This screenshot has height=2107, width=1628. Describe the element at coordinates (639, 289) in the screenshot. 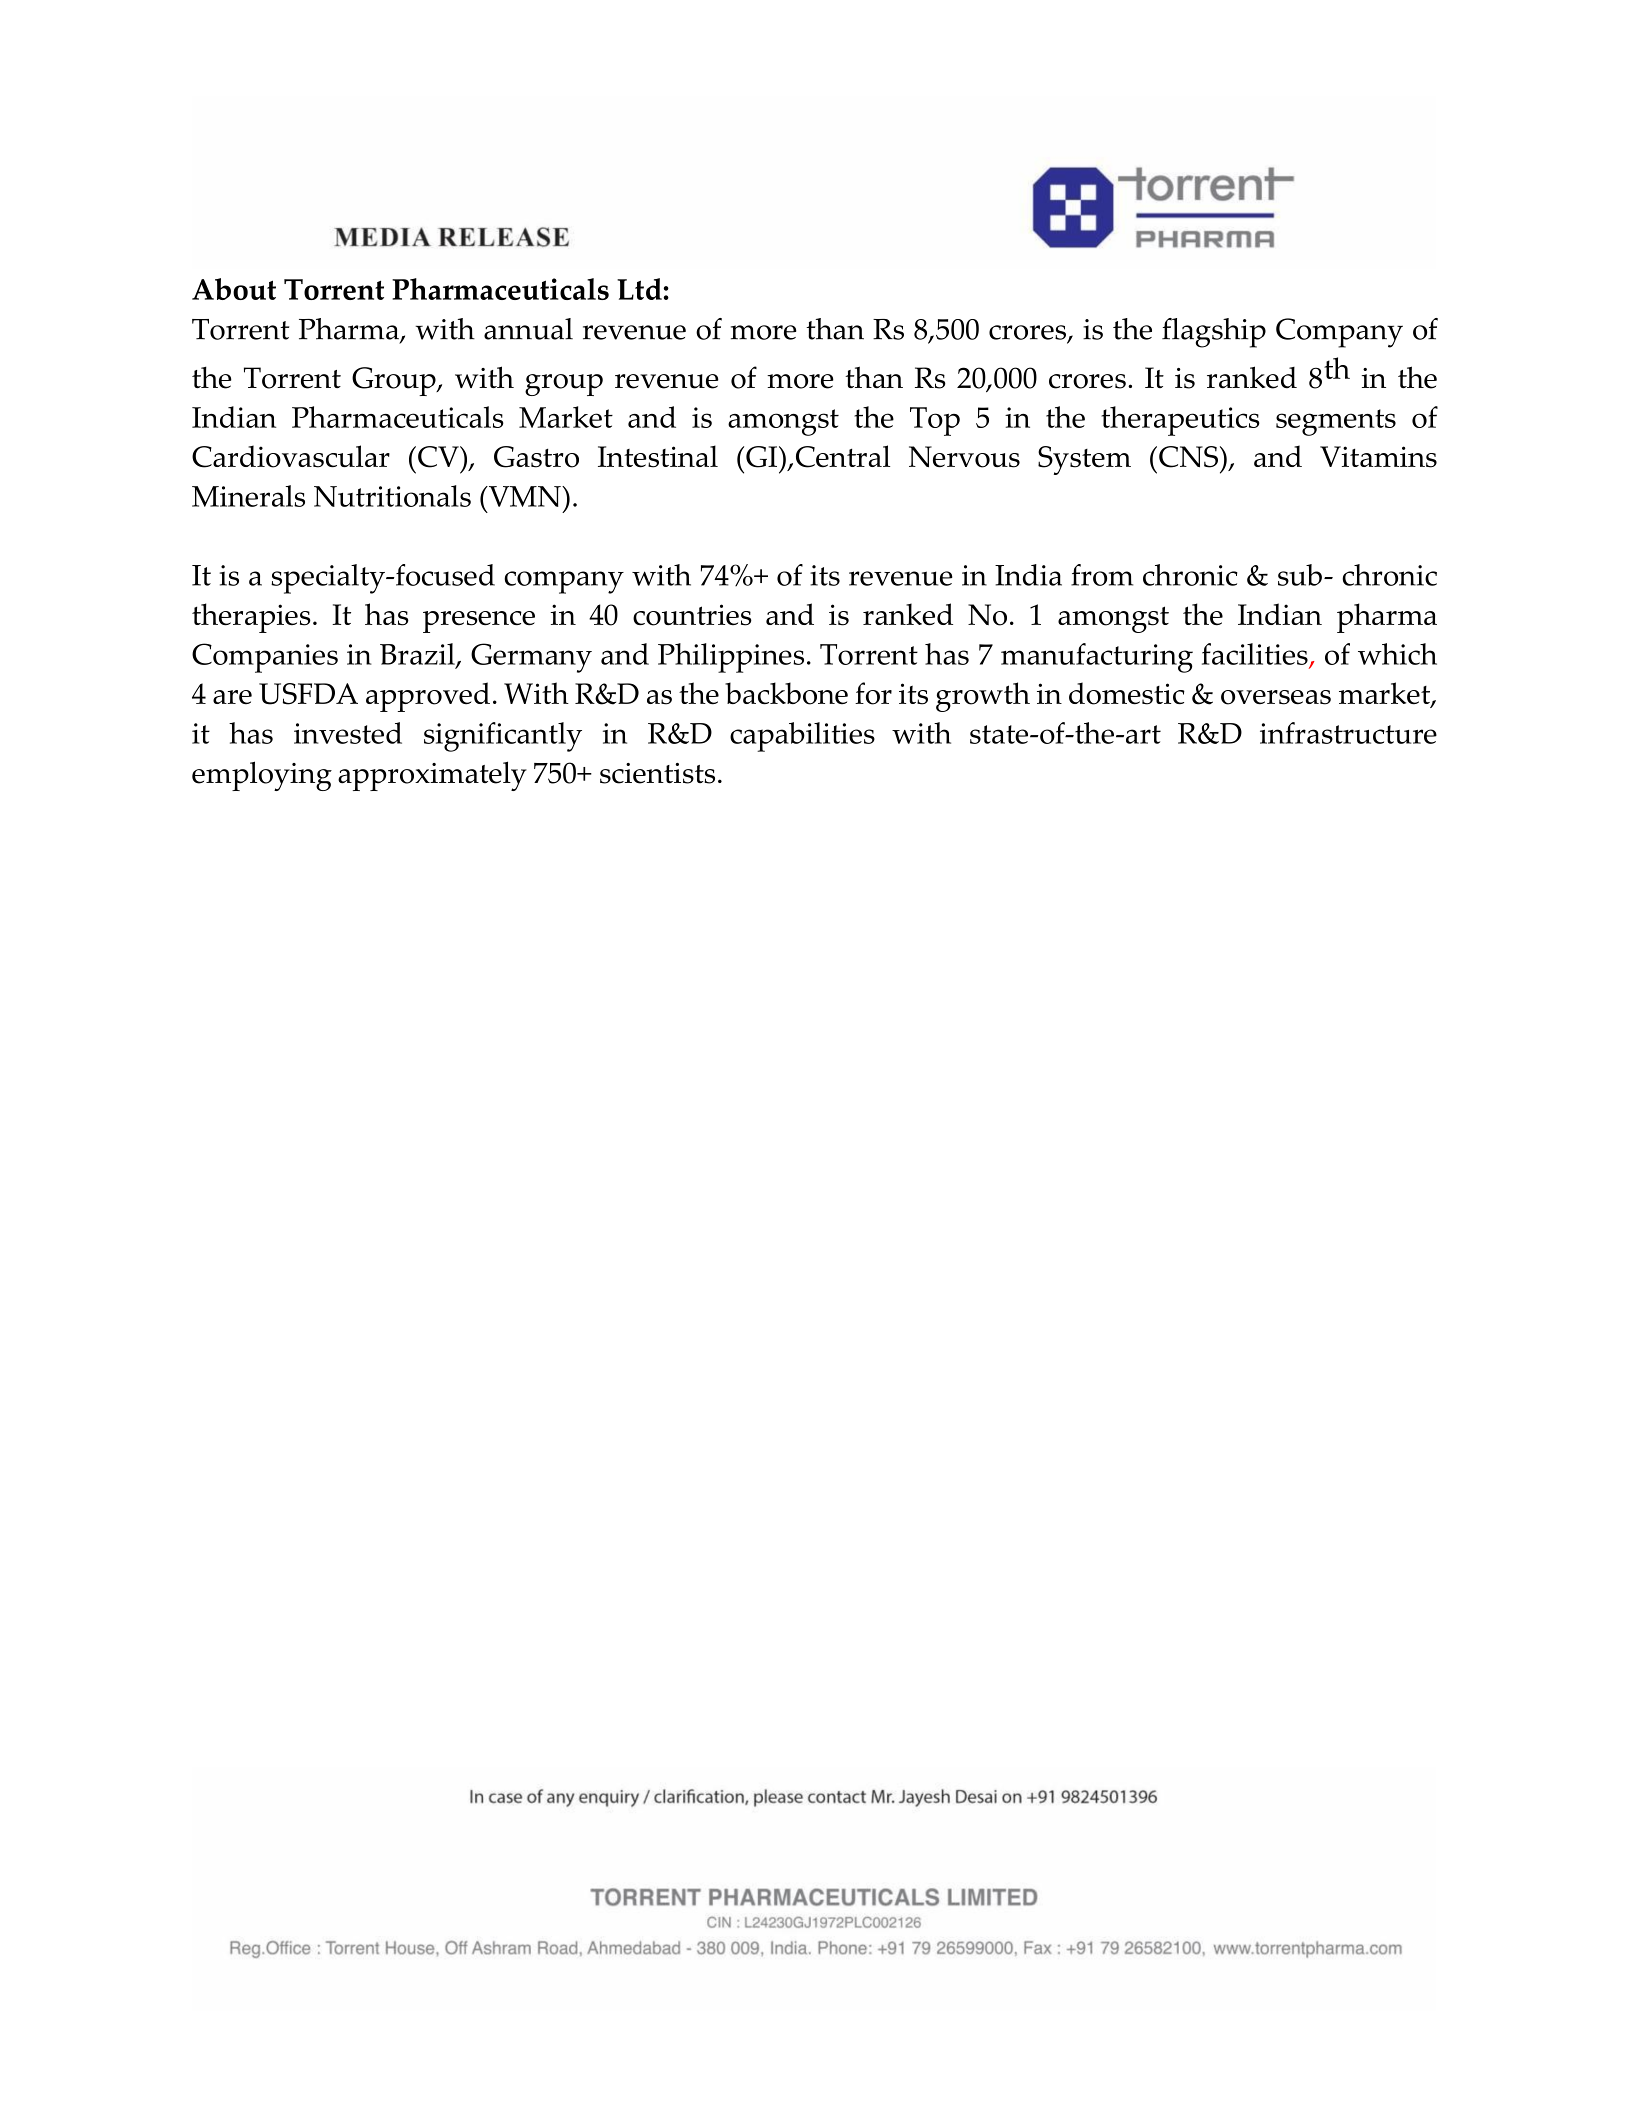

I see `Ltd` at that location.
